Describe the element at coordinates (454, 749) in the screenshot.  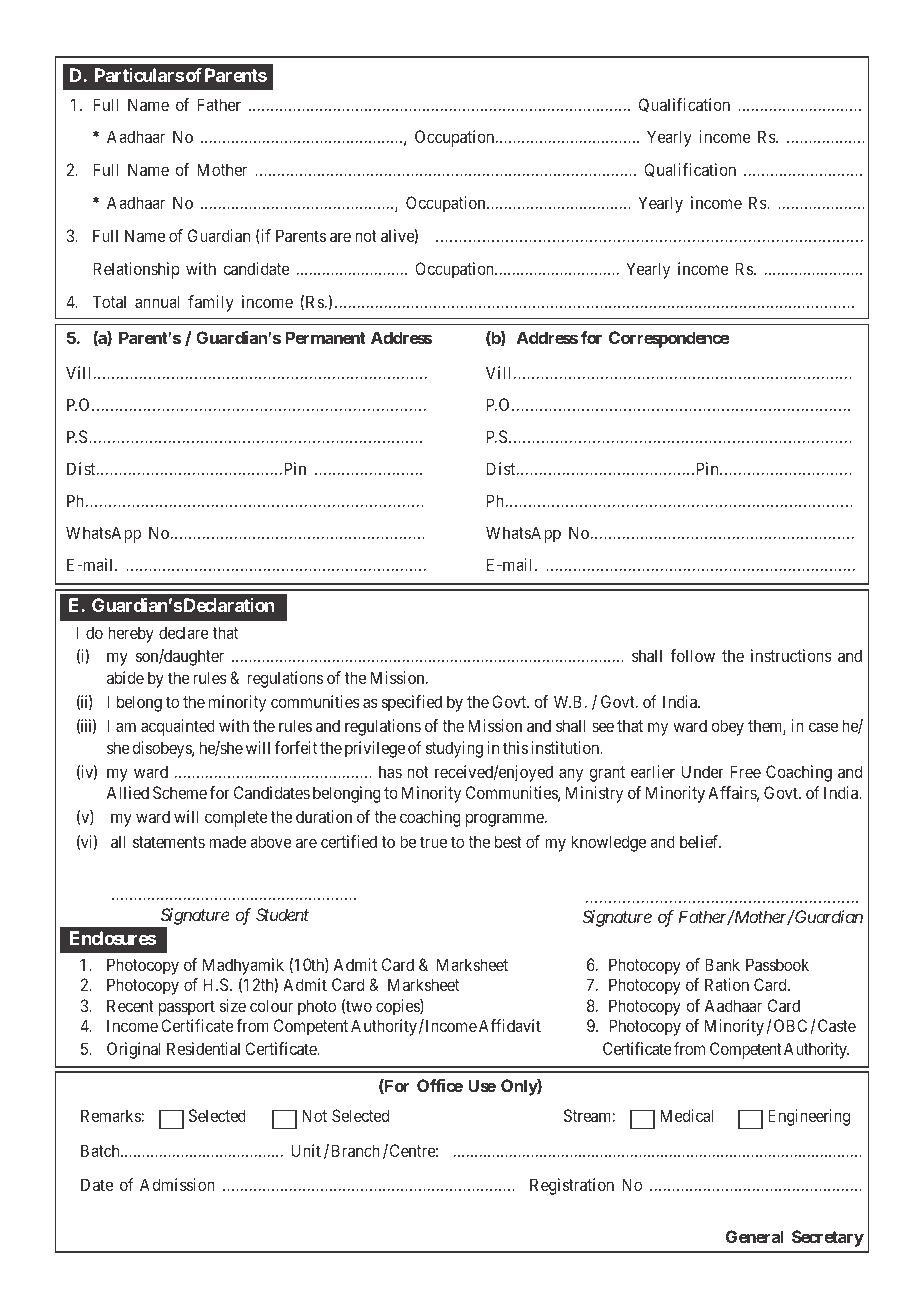
I see `studying` at that location.
